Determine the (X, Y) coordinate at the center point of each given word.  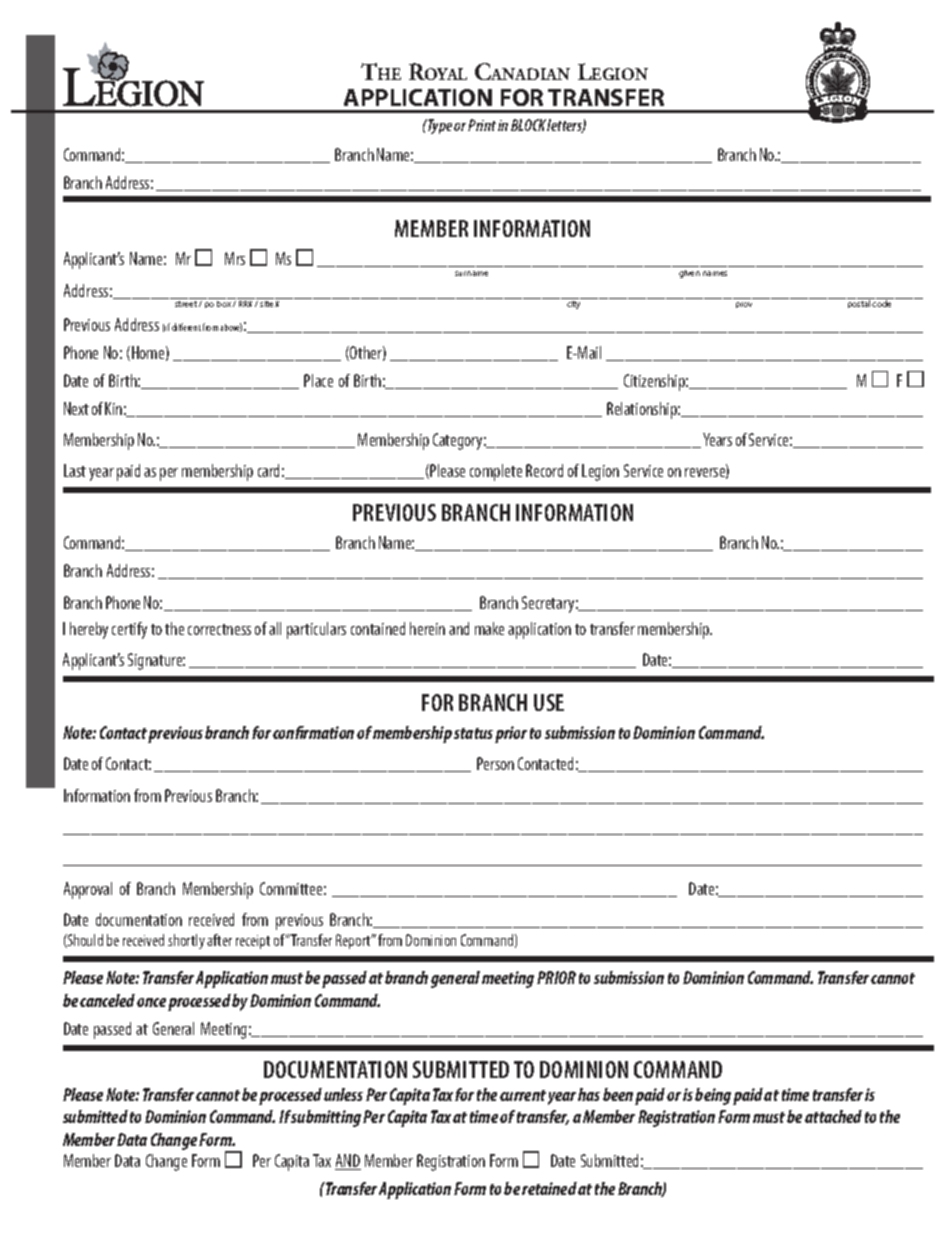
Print (482, 125)
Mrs (235, 258)
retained (549, 1188)
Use (549, 702)
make (489, 628)
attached (833, 1116)
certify (129, 630)
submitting (326, 1118)
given (689, 274)
